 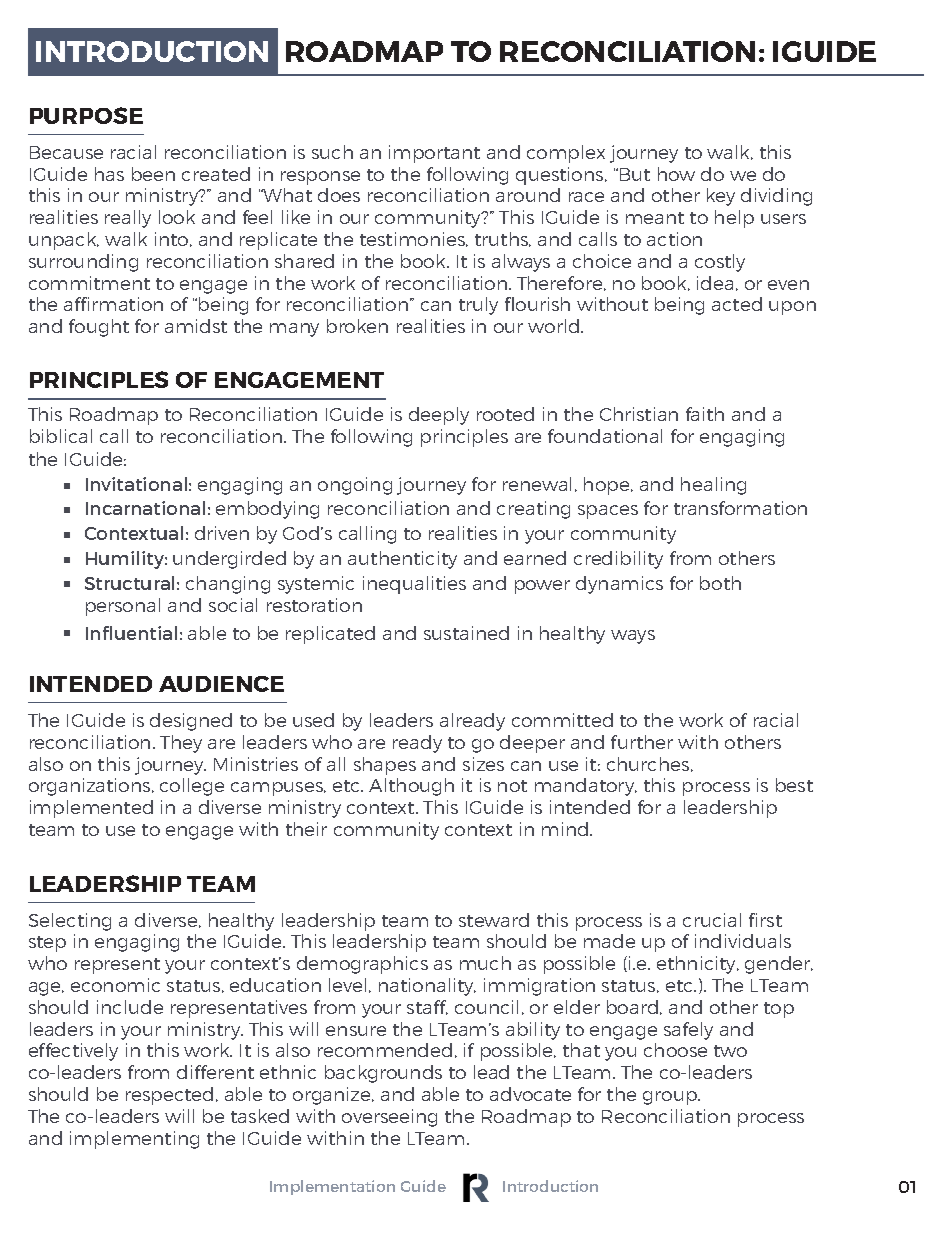 What do you see at coordinates (134, 1140) in the image?
I see `implementing` at bounding box center [134, 1140].
